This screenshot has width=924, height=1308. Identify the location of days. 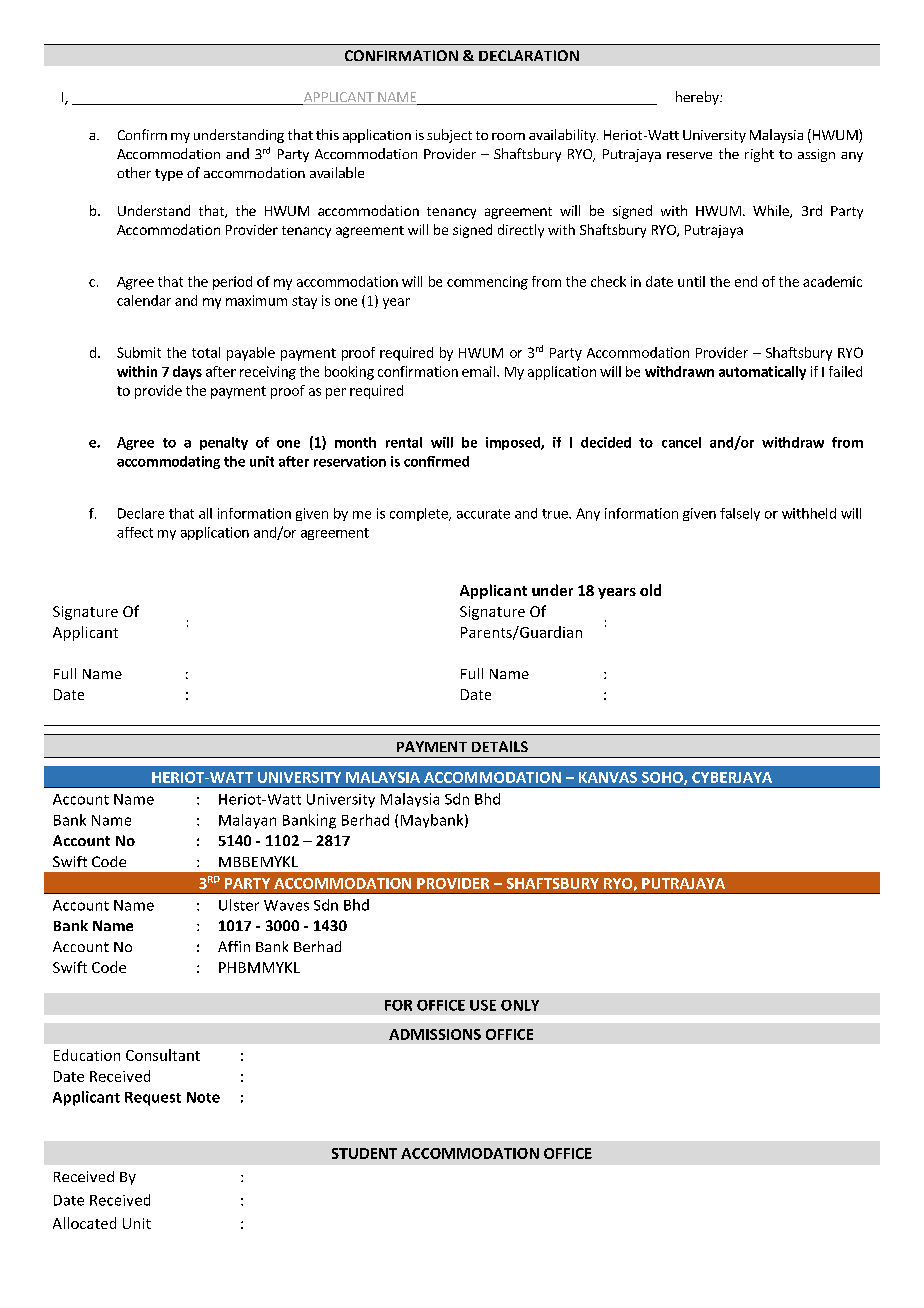
(187, 373).
